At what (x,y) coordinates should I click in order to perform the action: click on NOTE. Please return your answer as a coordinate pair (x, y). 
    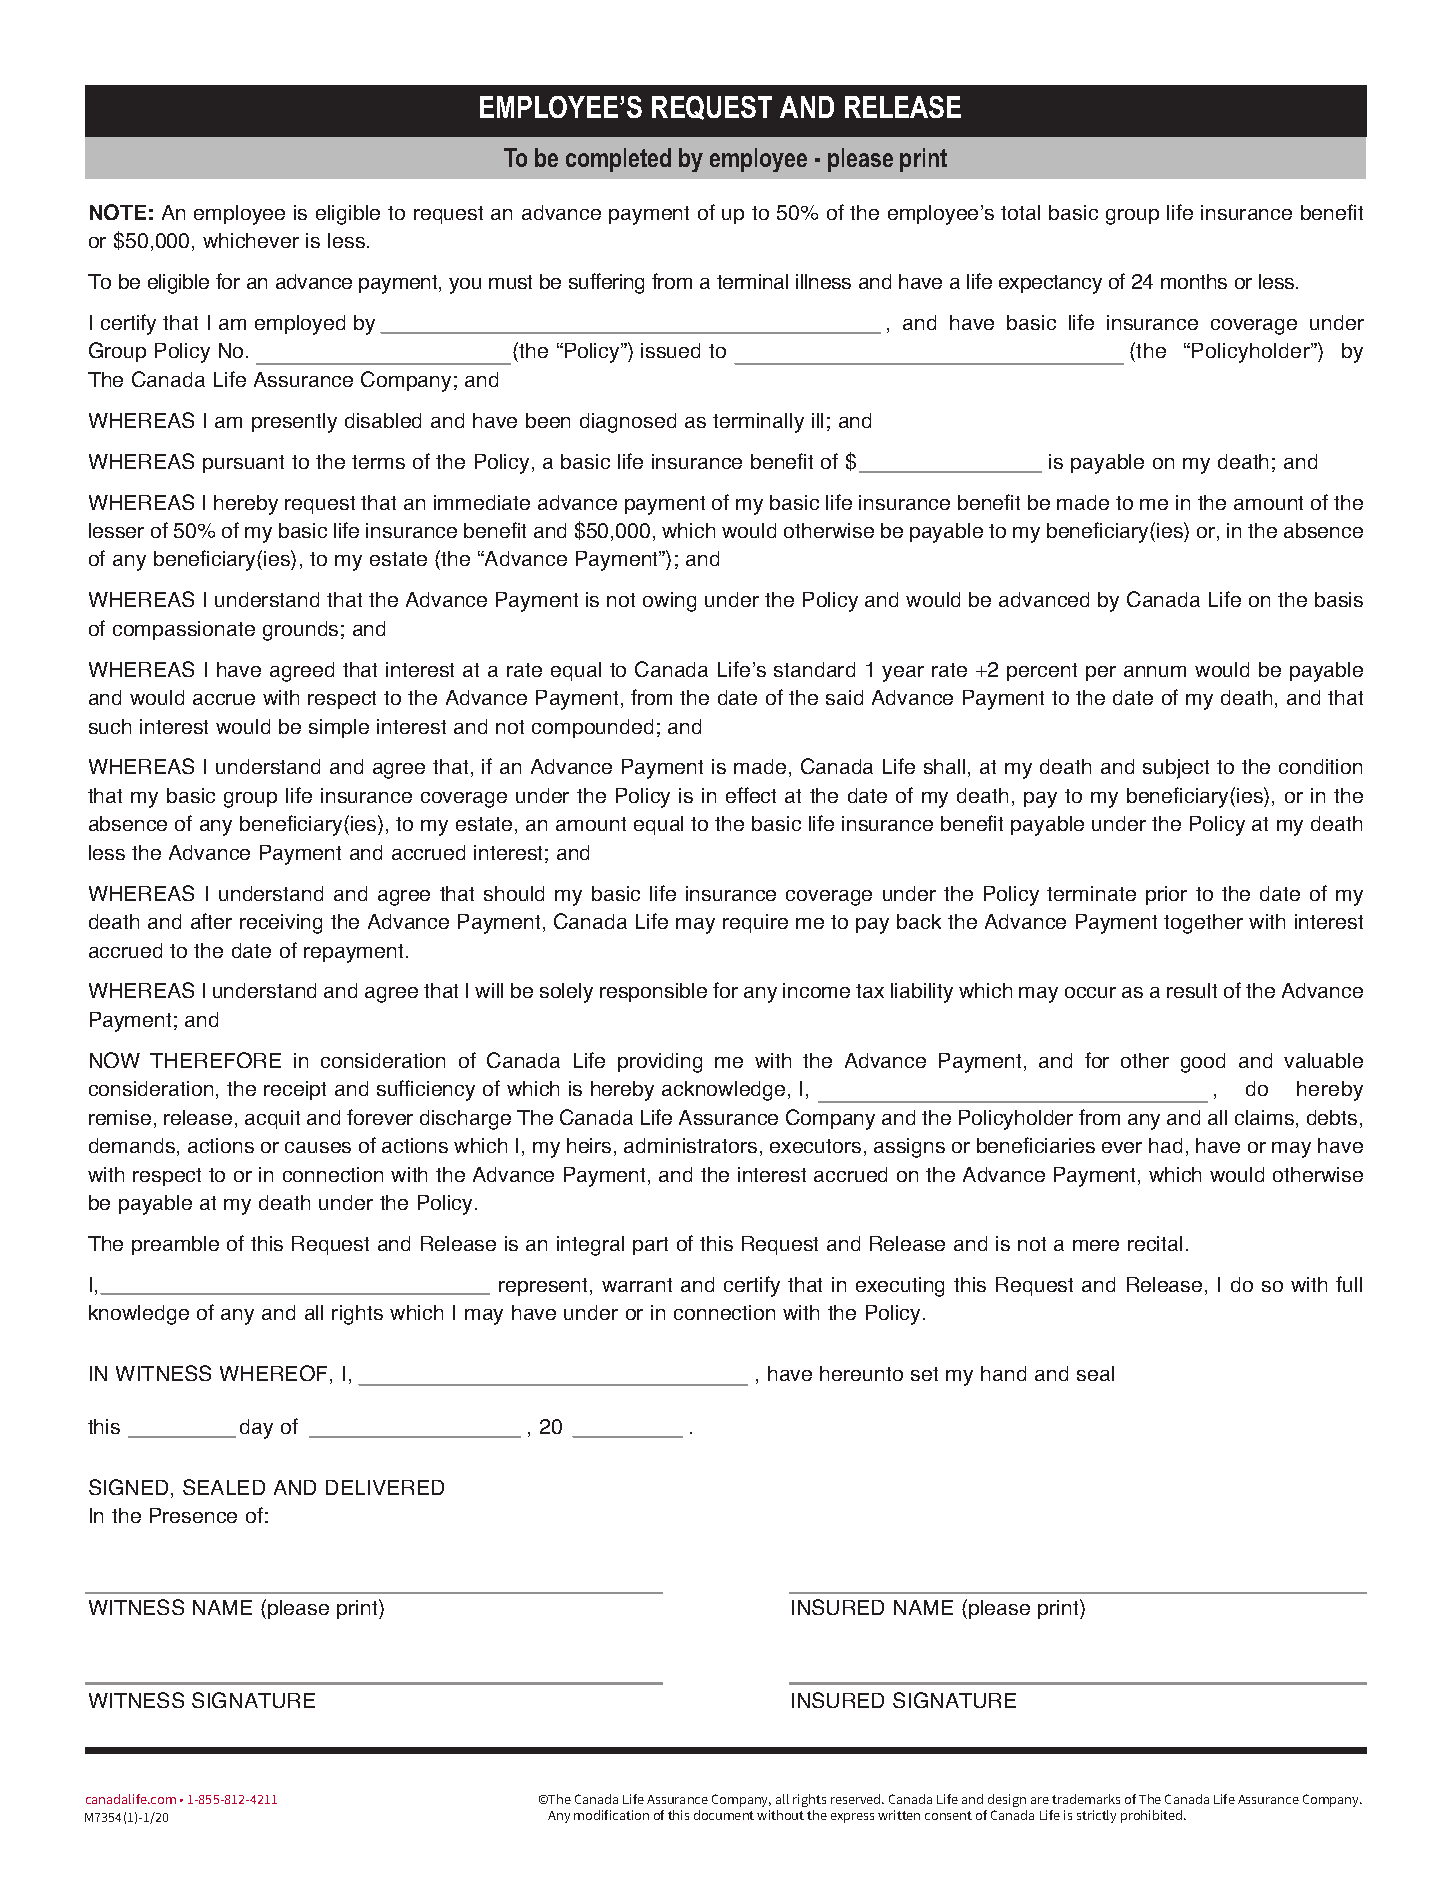
    Looking at the image, I should click on (118, 212).
